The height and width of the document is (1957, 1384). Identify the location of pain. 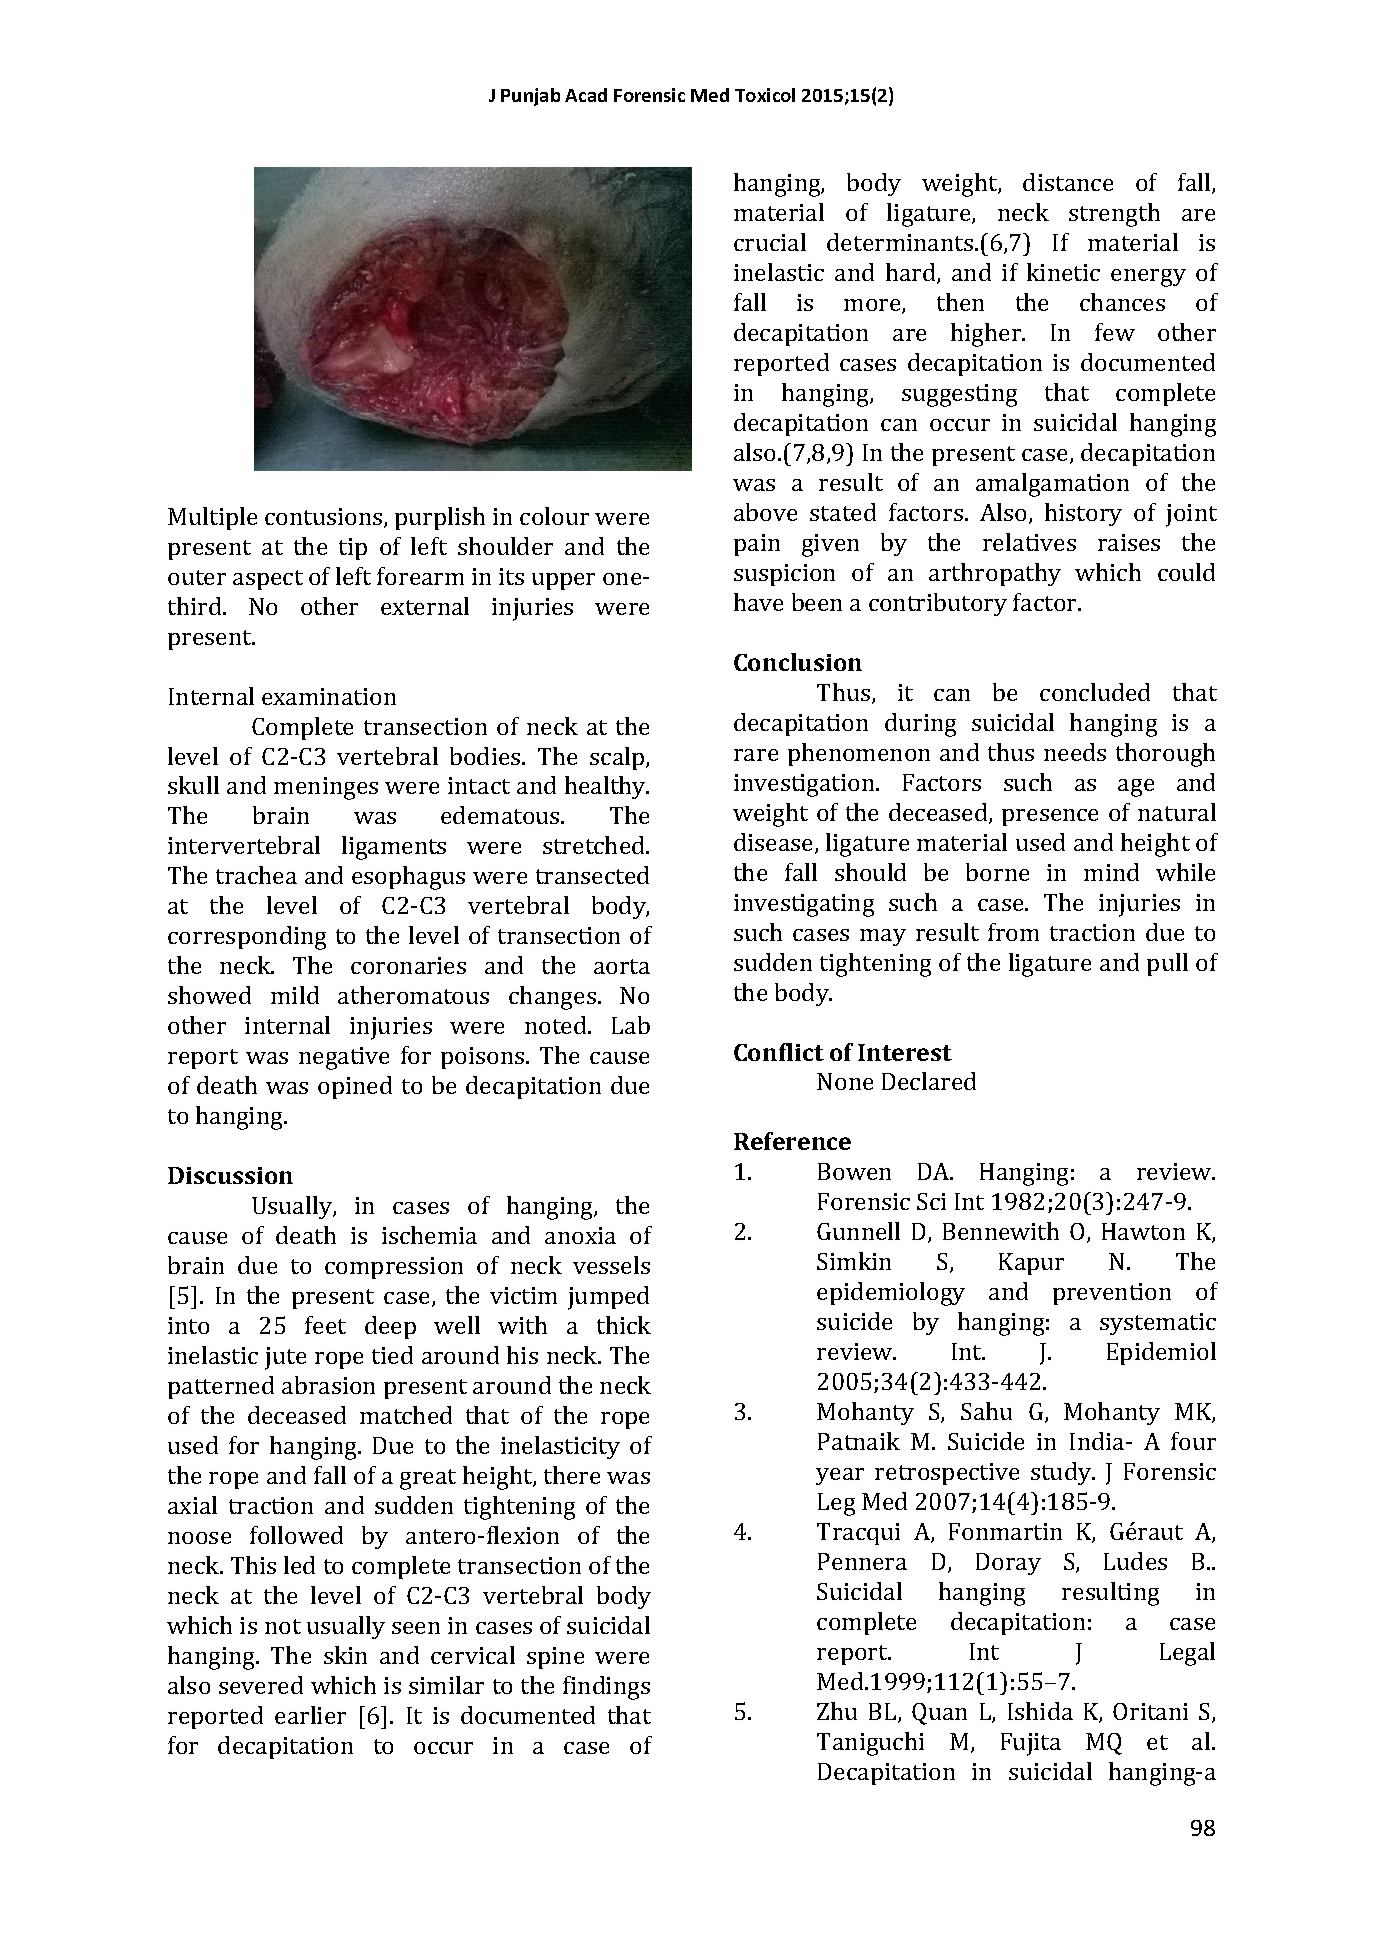
(757, 545).
